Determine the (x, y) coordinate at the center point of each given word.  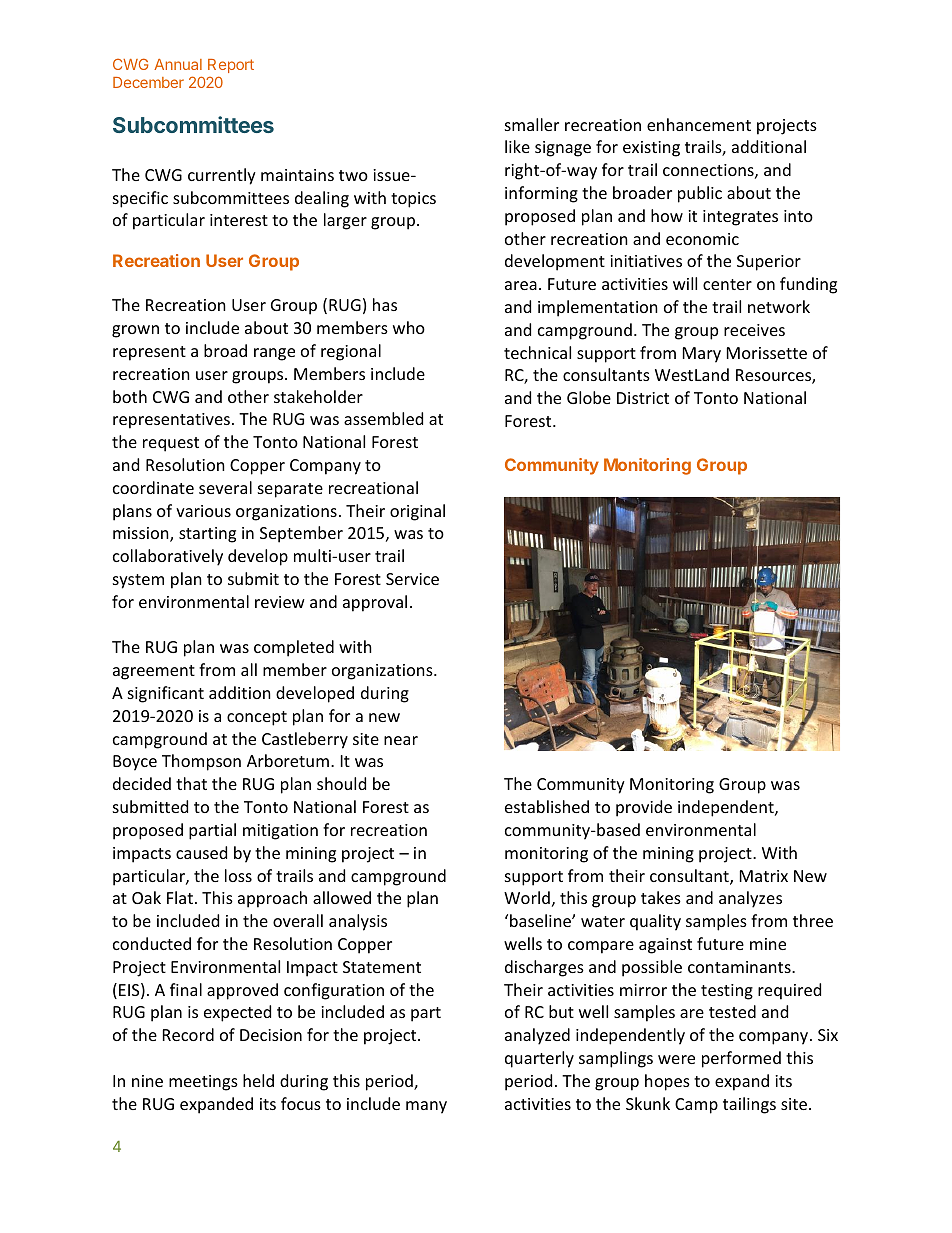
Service (412, 579)
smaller (532, 124)
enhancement (699, 124)
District (643, 398)
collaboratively (168, 557)
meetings (203, 1083)
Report (231, 66)
